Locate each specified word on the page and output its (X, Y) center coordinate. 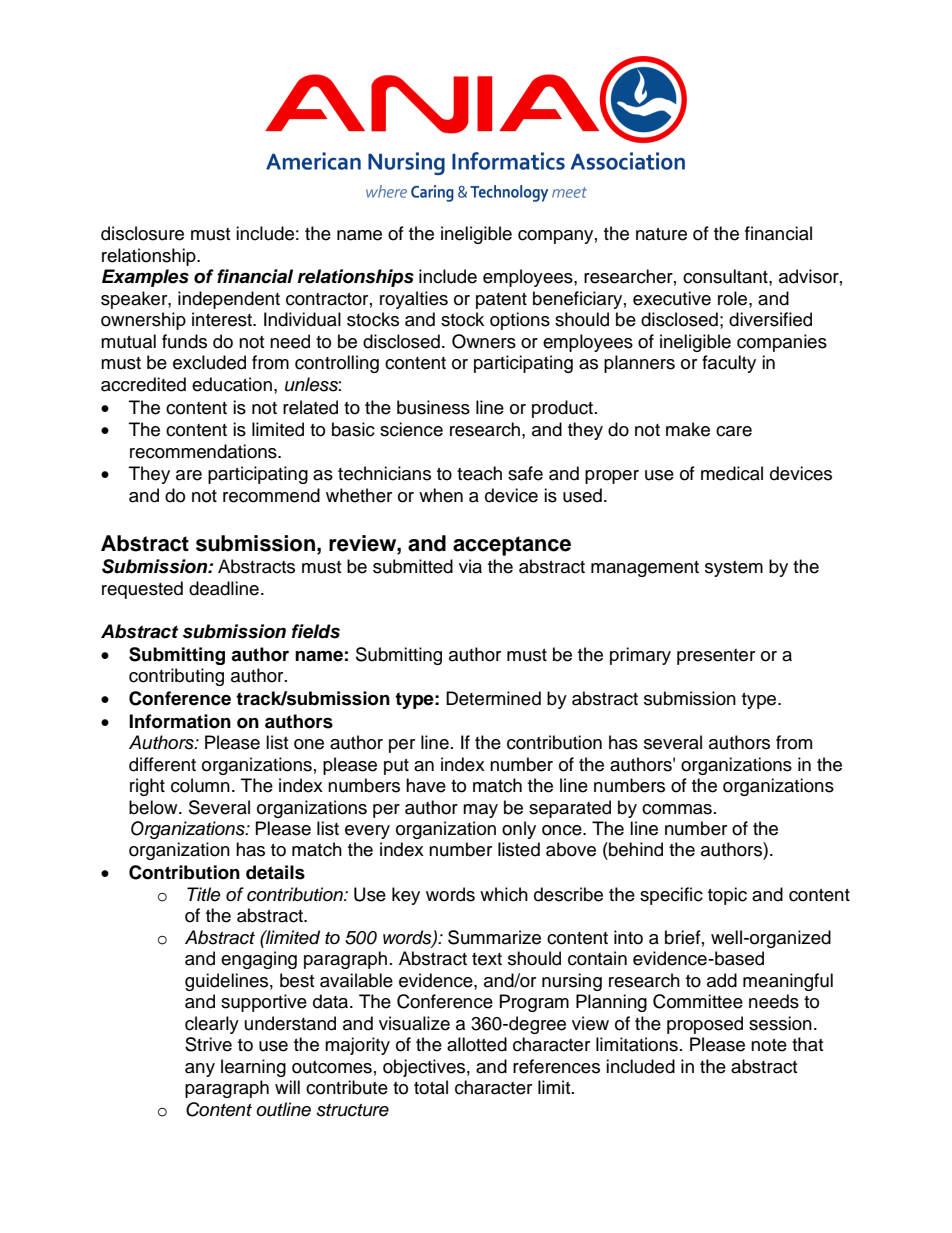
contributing (176, 677)
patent (501, 301)
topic (727, 896)
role (734, 298)
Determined (493, 698)
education (232, 384)
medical (732, 473)
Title (204, 894)
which (504, 894)
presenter (716, 657)
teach (479, 473)
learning (253, 1068)
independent (229, 300)
